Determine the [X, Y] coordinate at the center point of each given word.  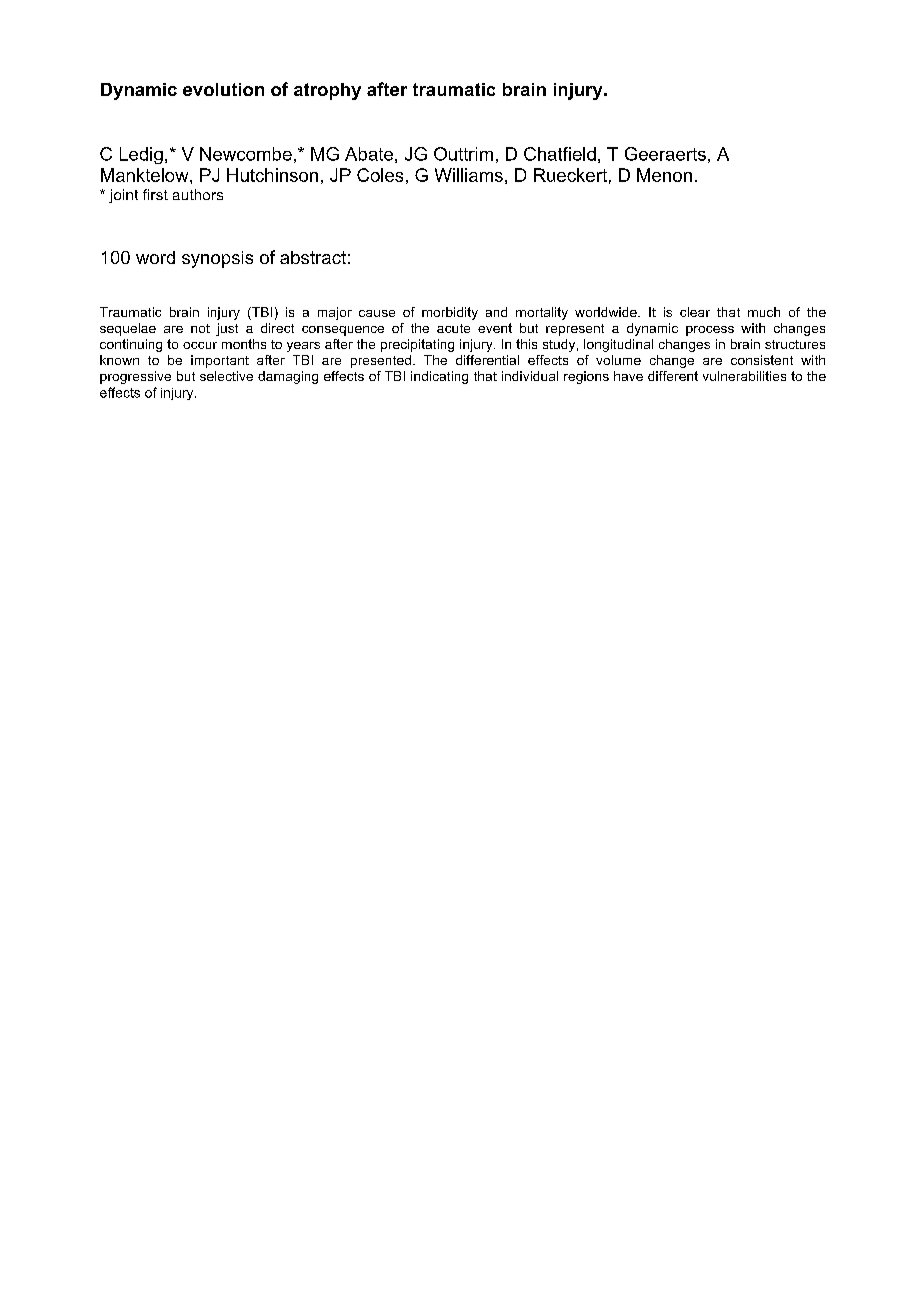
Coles [380, 175]
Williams [469, 175]
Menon [664, 175]
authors [198, 194]
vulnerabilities [744, 376]
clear [695, 312]
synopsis [217, 259]
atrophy [327, 91]
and [496, 312]
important [220, 361]
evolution [223, 89]
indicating [439, 377]
